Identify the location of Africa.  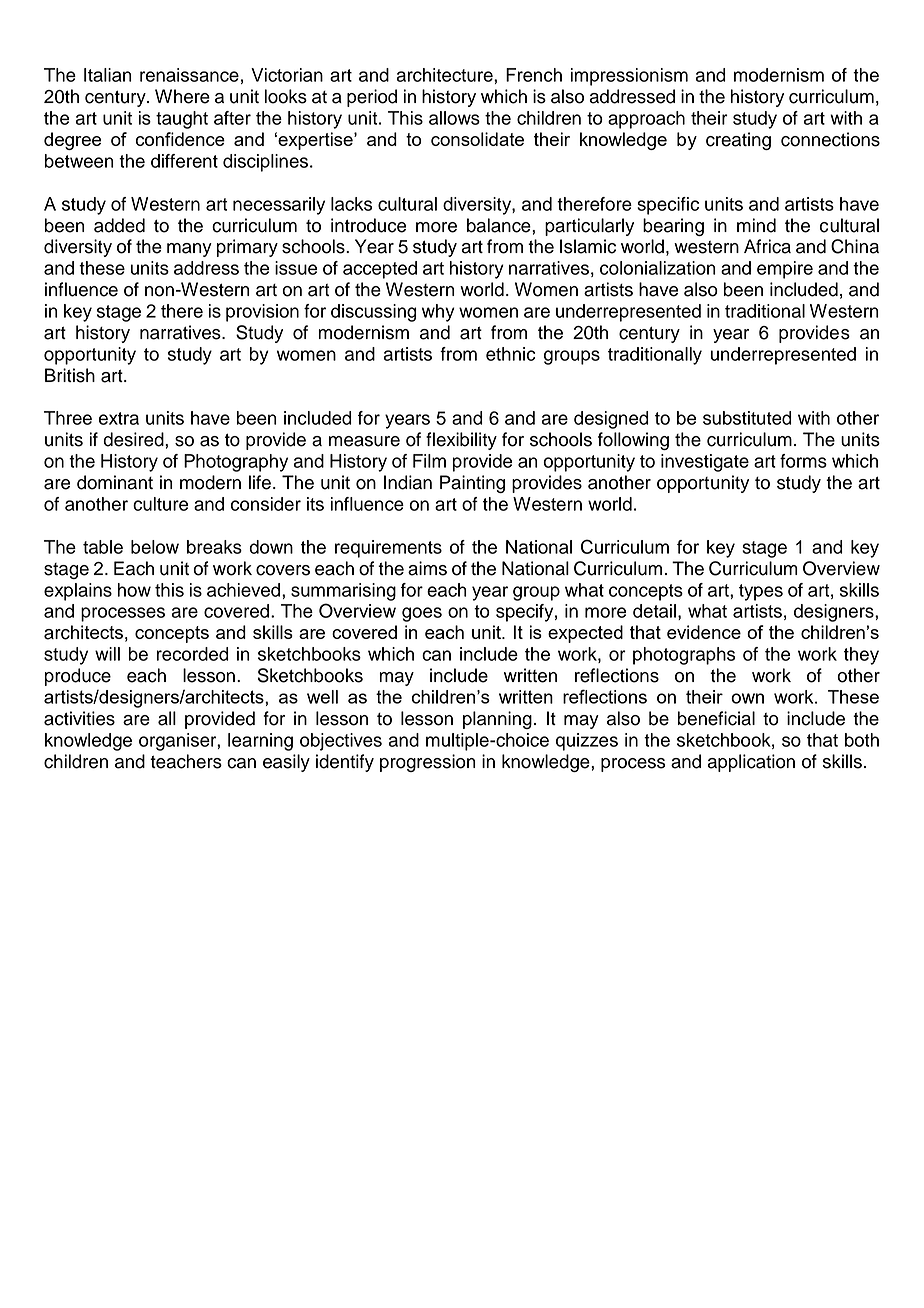
(767, 246).
